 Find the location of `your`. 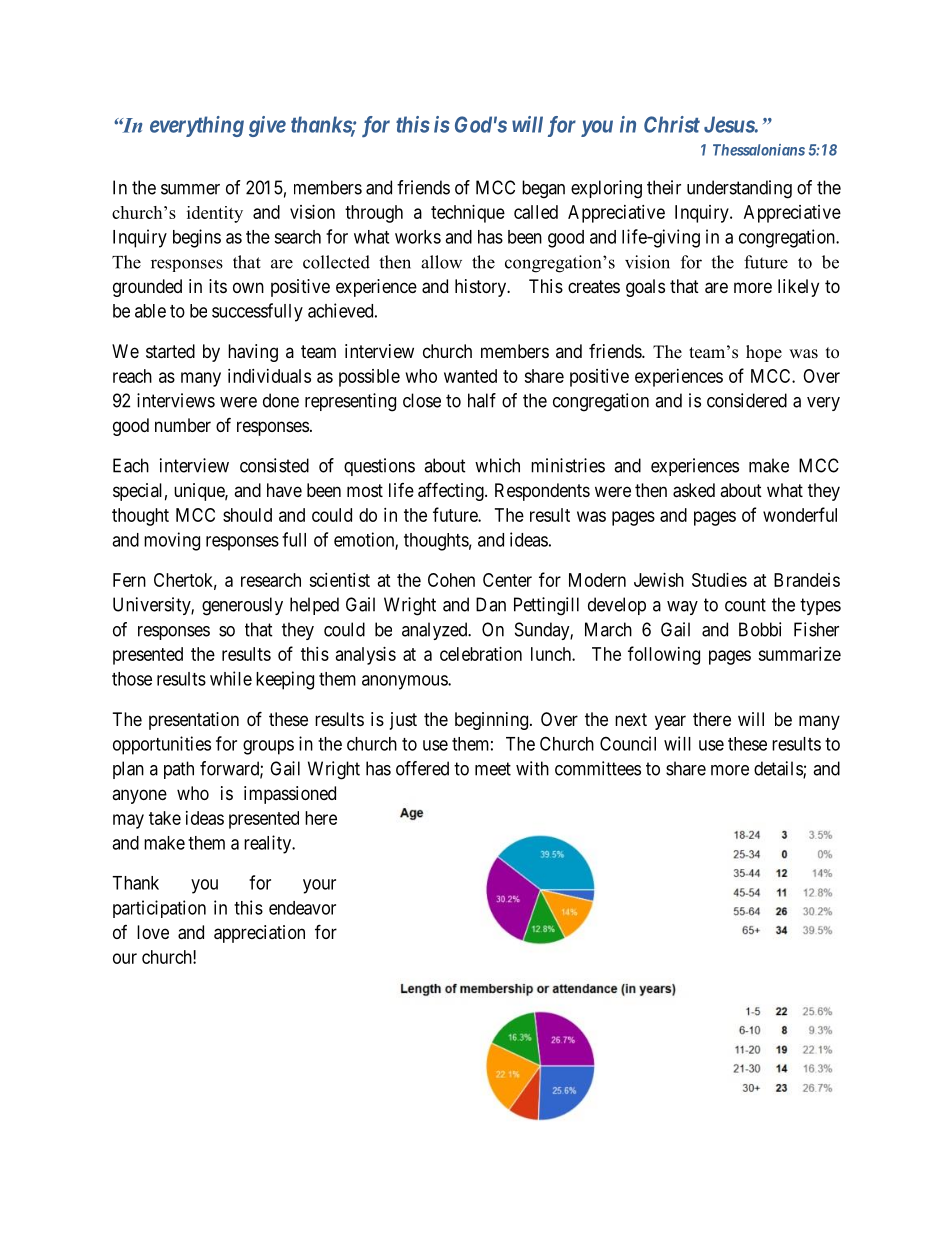

your is located at coordinates (319, 886).
